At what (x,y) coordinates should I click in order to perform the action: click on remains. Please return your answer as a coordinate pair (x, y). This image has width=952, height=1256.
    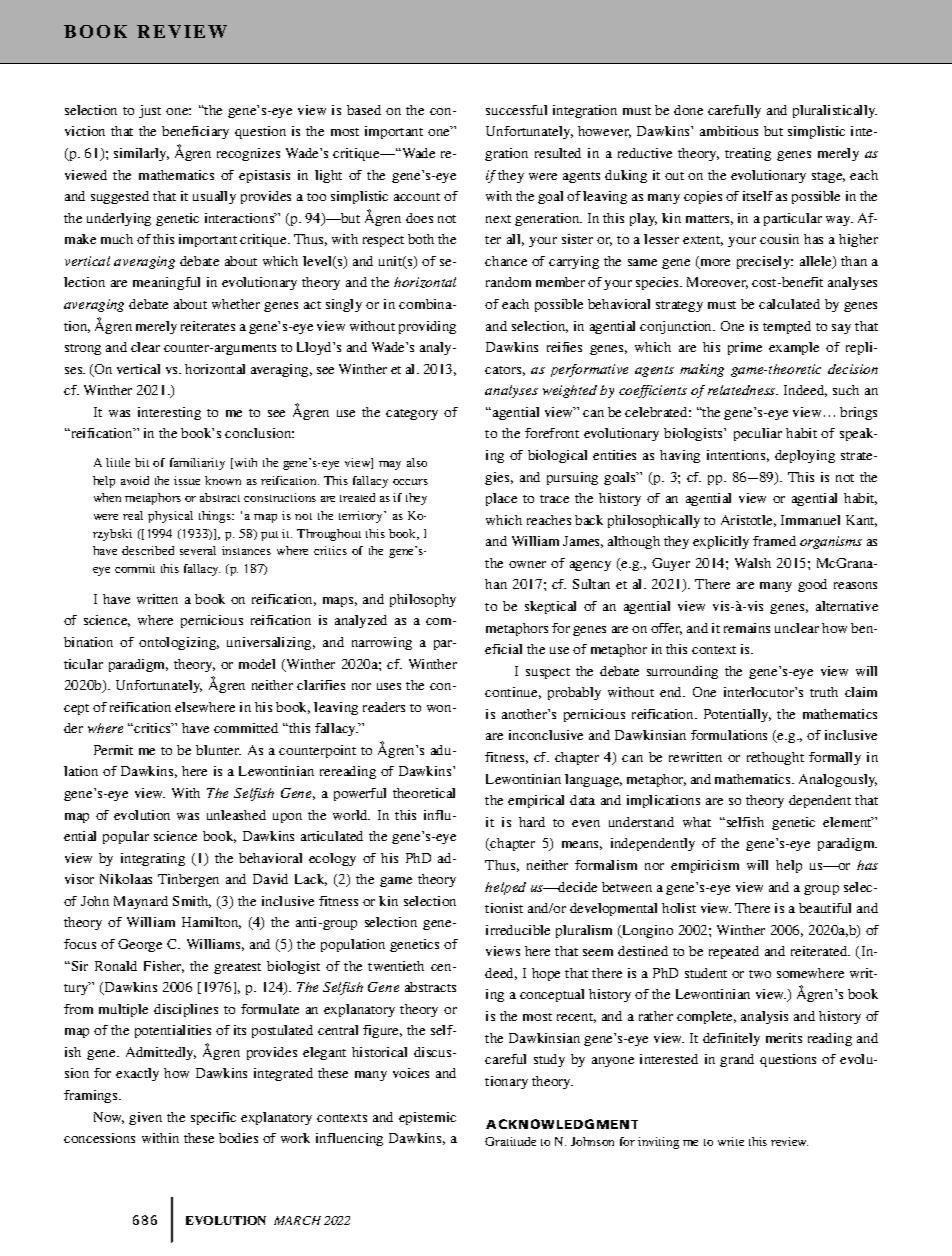
    Looking at the image, I should click on (747, 628).
